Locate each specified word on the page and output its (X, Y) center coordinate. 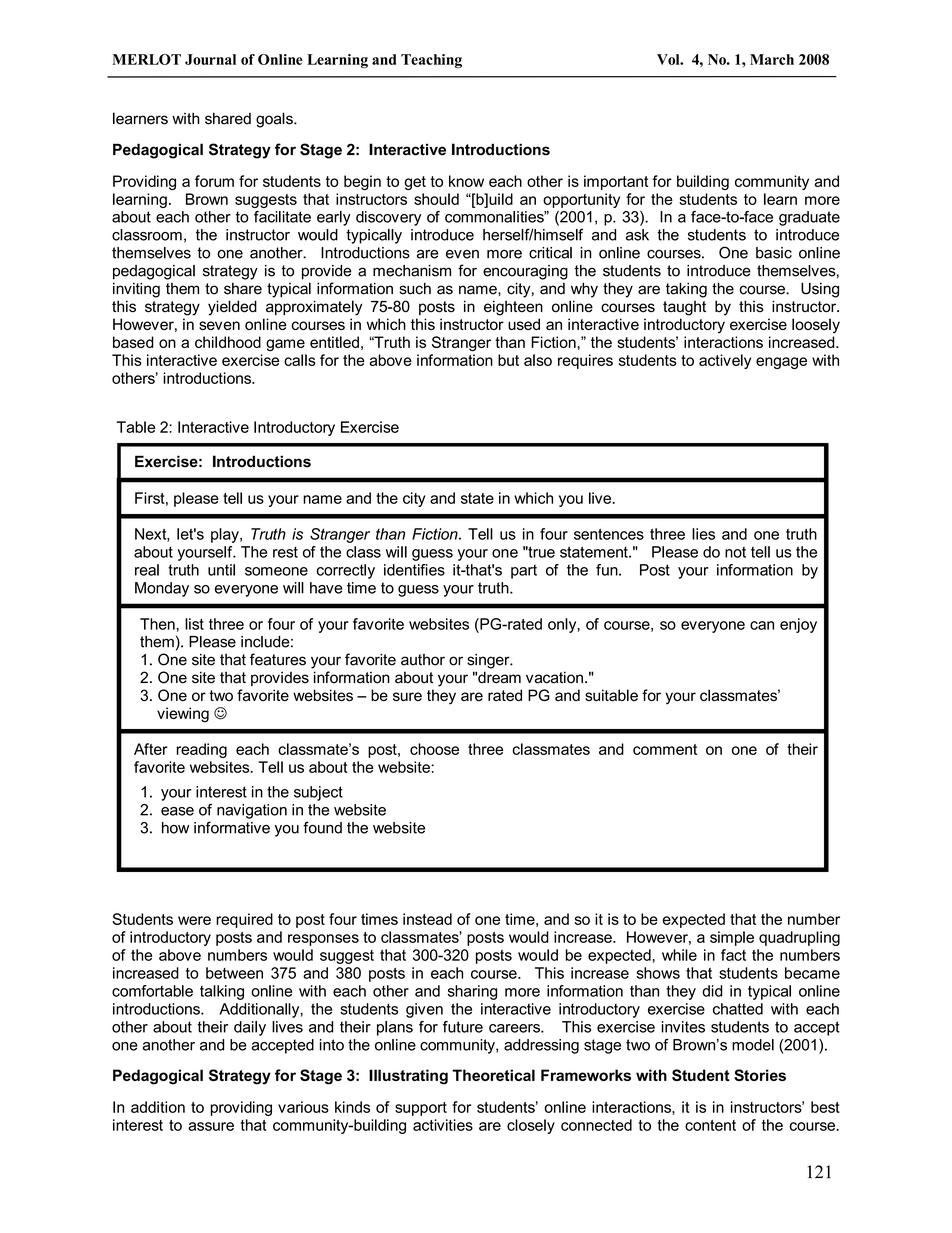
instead (427, 919)
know (466, 181)
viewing (183, 715)
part (524, 571)
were (194, 920)
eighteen (513, 308)
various (303, 1107)
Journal (210, 59)
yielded (232, 308)
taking (686, 290)
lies (703, 534)
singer (489, 661)
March (772, 59)
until (221, 570)
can (762, 625)
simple (732, 938)
